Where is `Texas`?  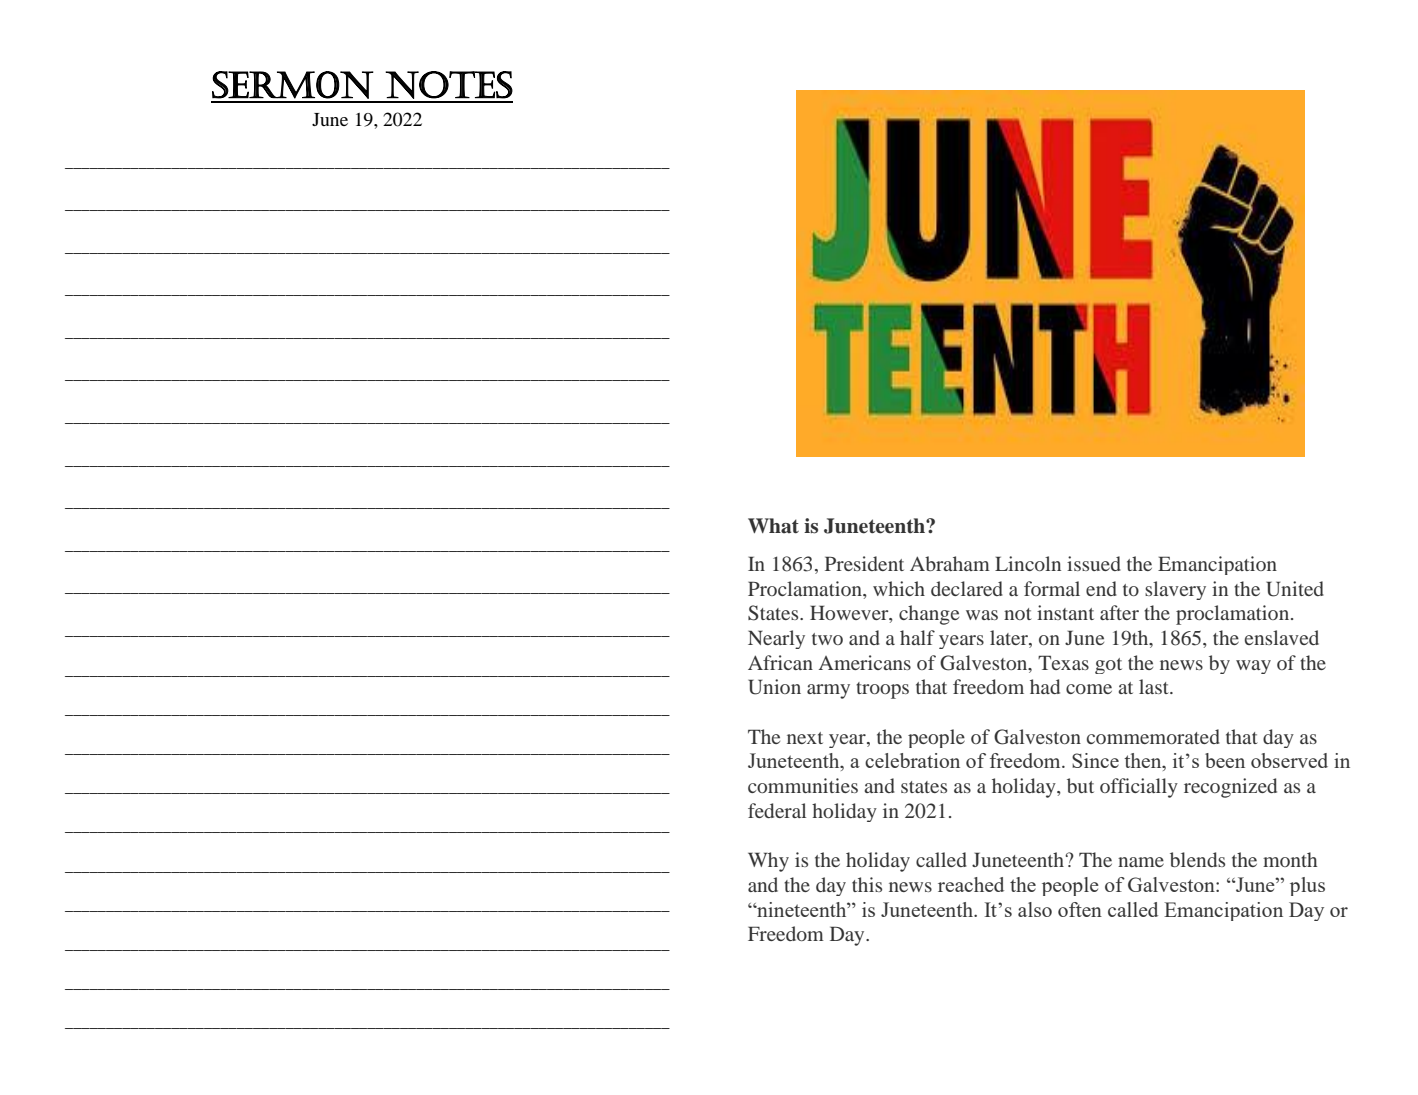
Texas is located at coordinates (1063, 662).
